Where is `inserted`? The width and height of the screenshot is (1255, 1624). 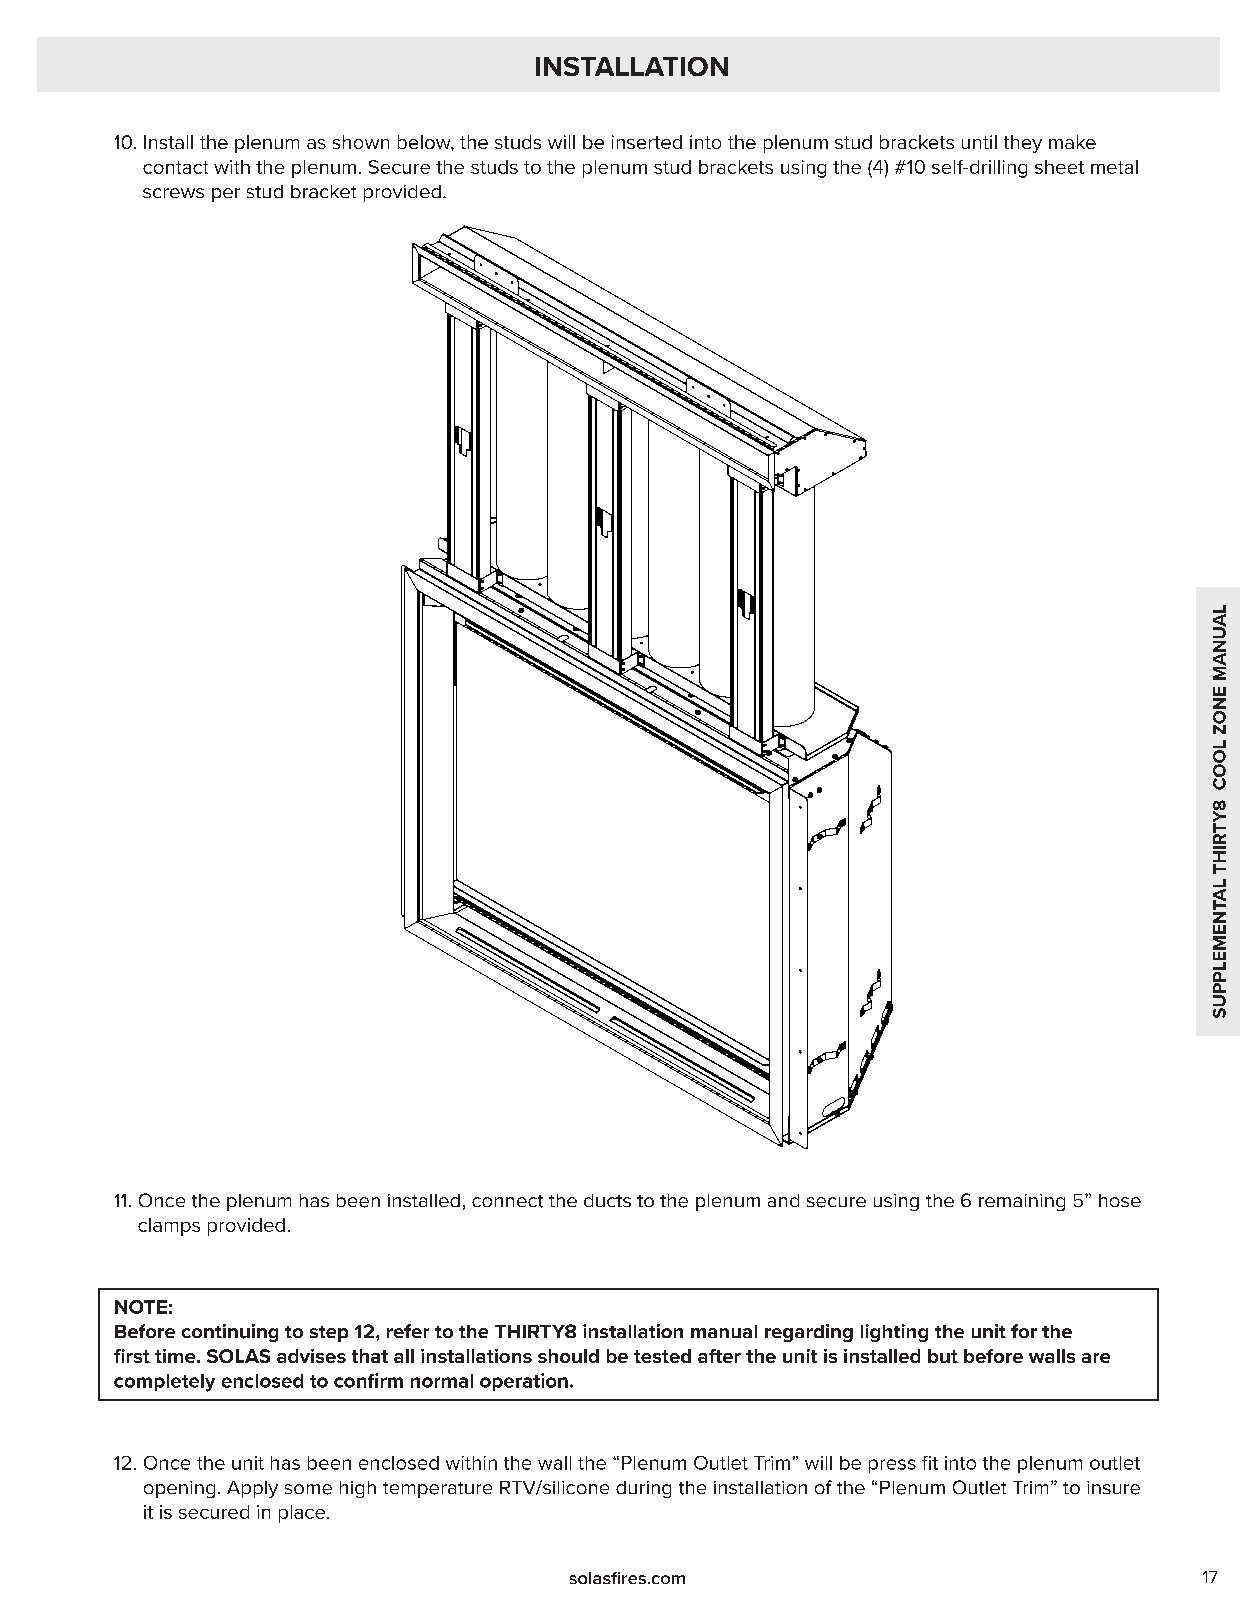
inserted is located at coordinates (647, 142).
